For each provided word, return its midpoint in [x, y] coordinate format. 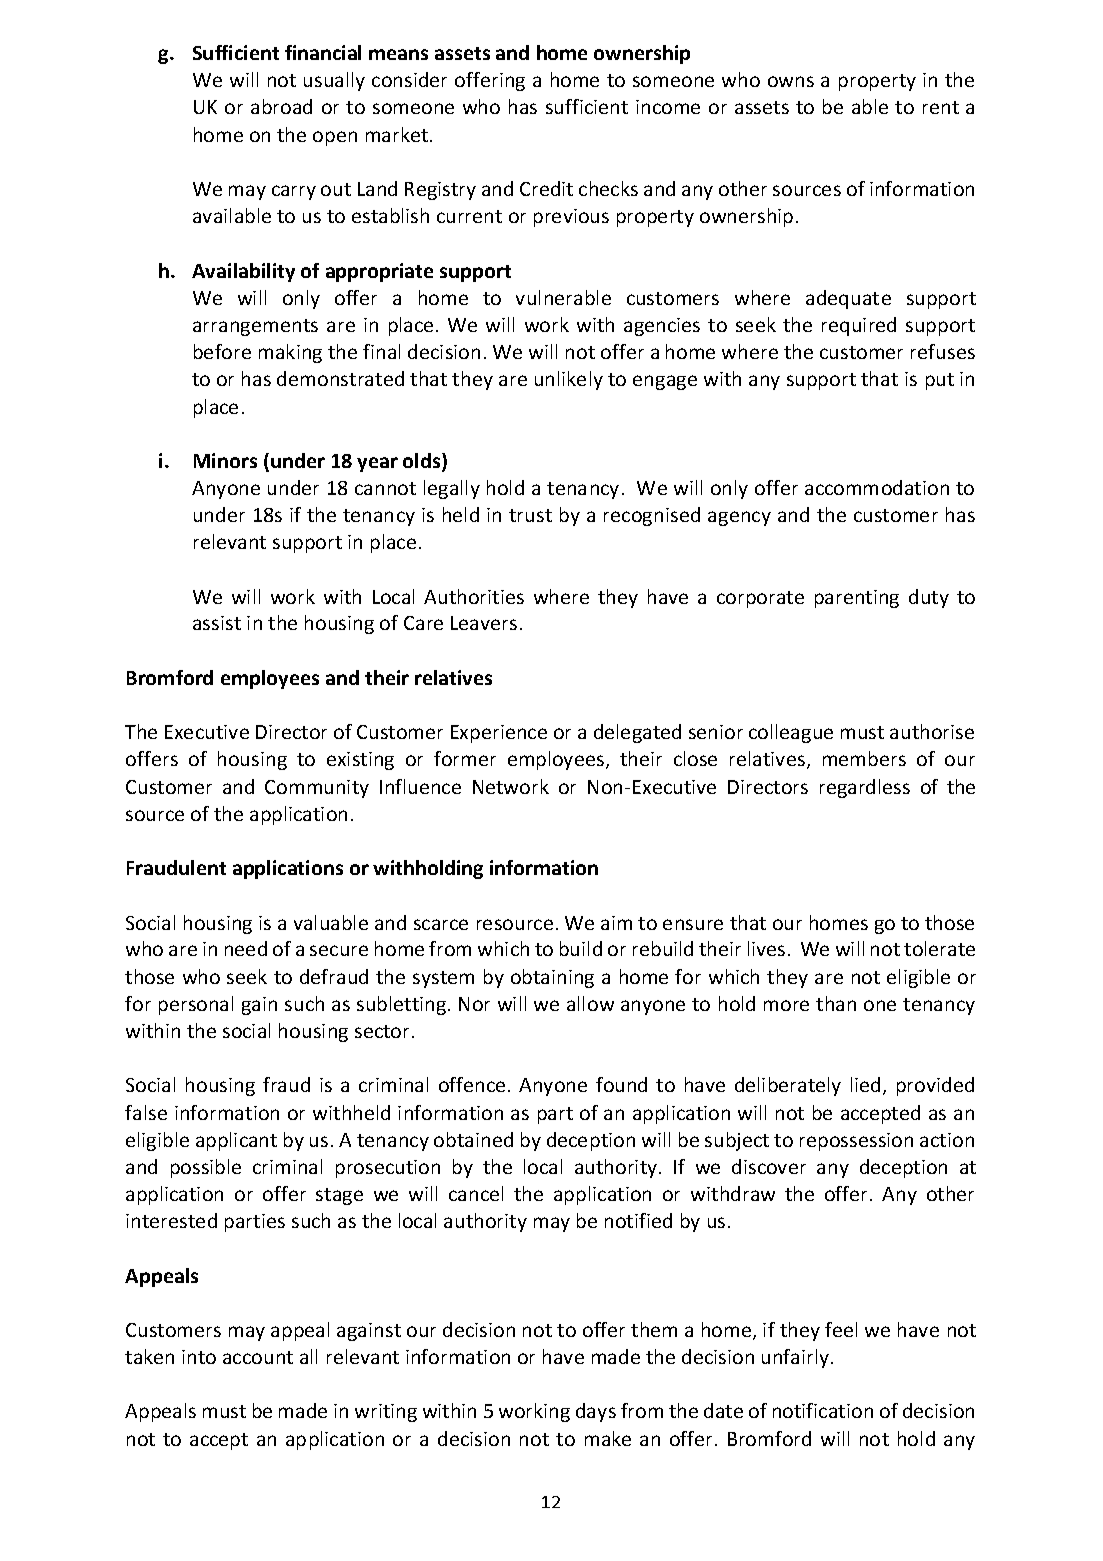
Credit [546, 188]
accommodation [877, 487]
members [864, 758]
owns [791, 81]
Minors [225, 460]
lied [865, 1084]
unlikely [569, 380]
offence [472, 1084]
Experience [499, 734]
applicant [236, 1141]
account [258, 1357]
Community [317, 789]
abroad [281, 106]
